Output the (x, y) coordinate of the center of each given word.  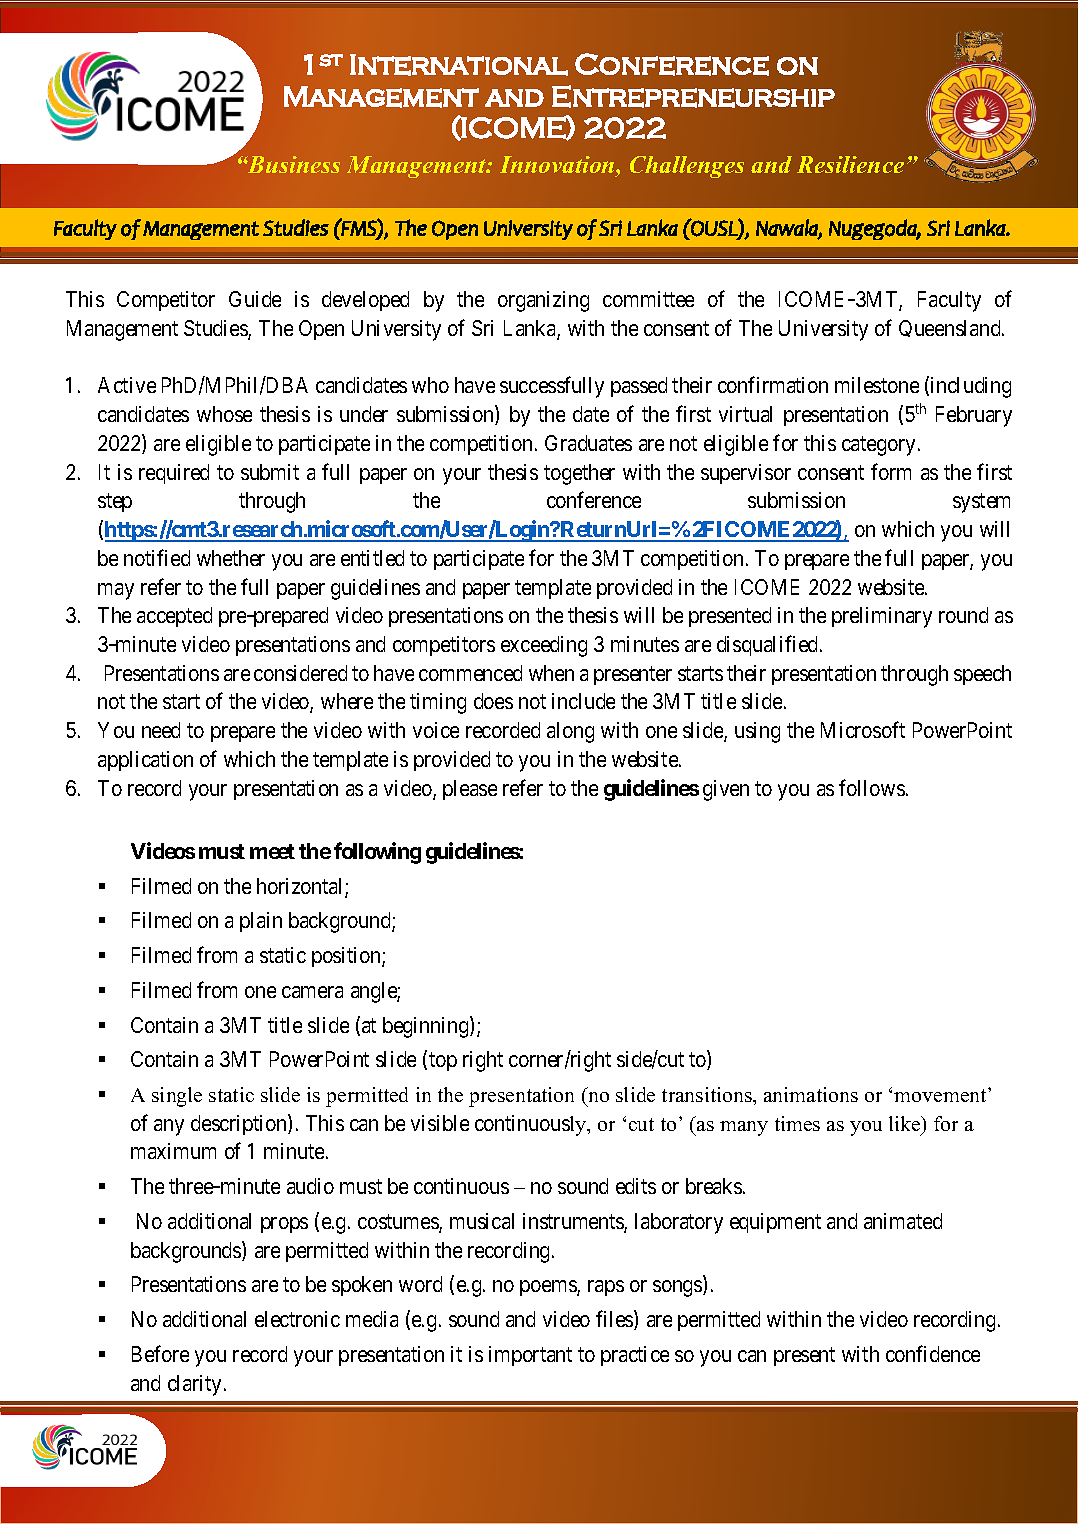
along (570, 732)
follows (872, 787)
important (530, 1356)
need (161, 730)
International (459, 65)
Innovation (558, 166)
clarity (194, 1385)
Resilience (850, 164)
